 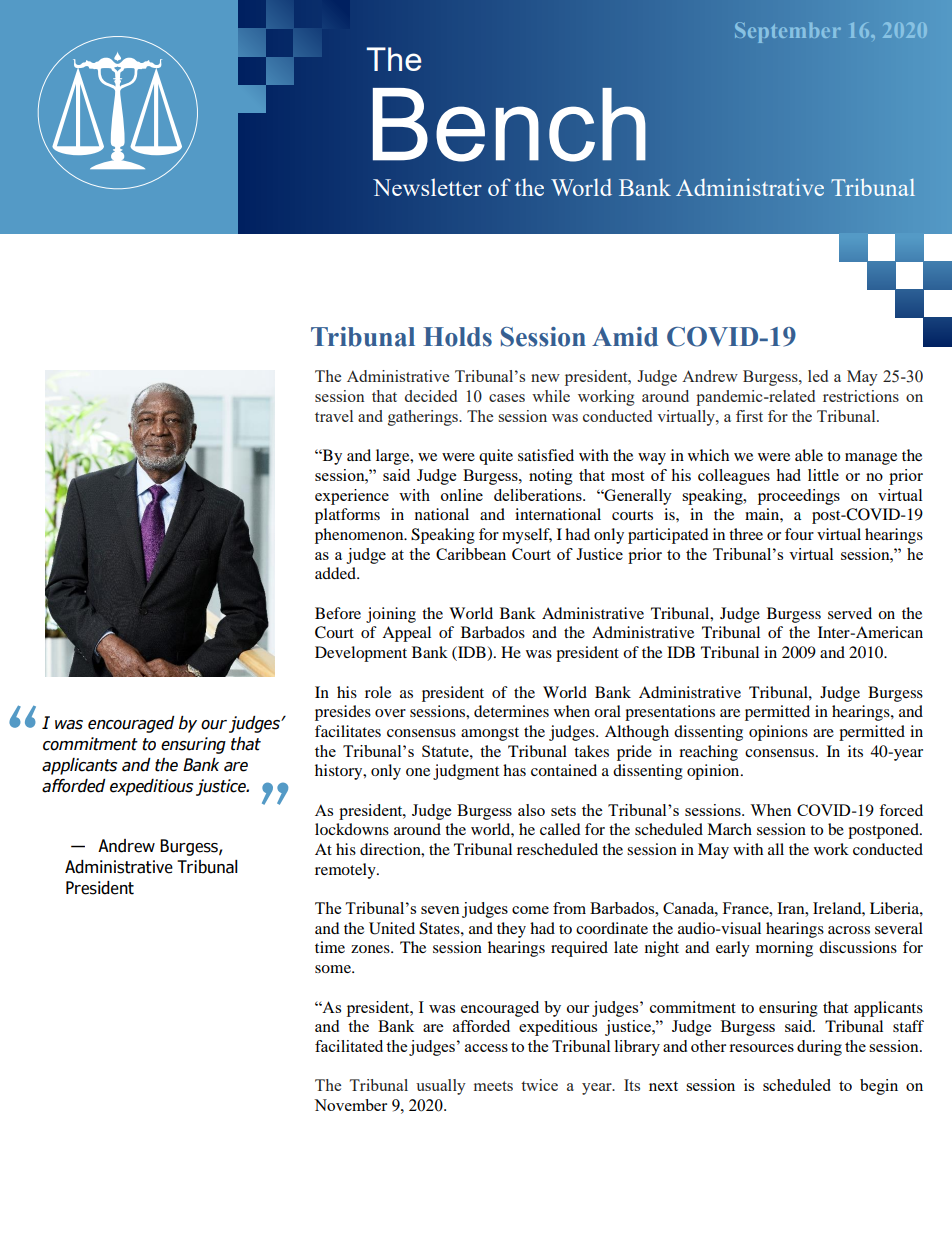 What do you see at coordinates (850, 613) in the screenshot?
I see `served` at bounding box center [850, 613].
